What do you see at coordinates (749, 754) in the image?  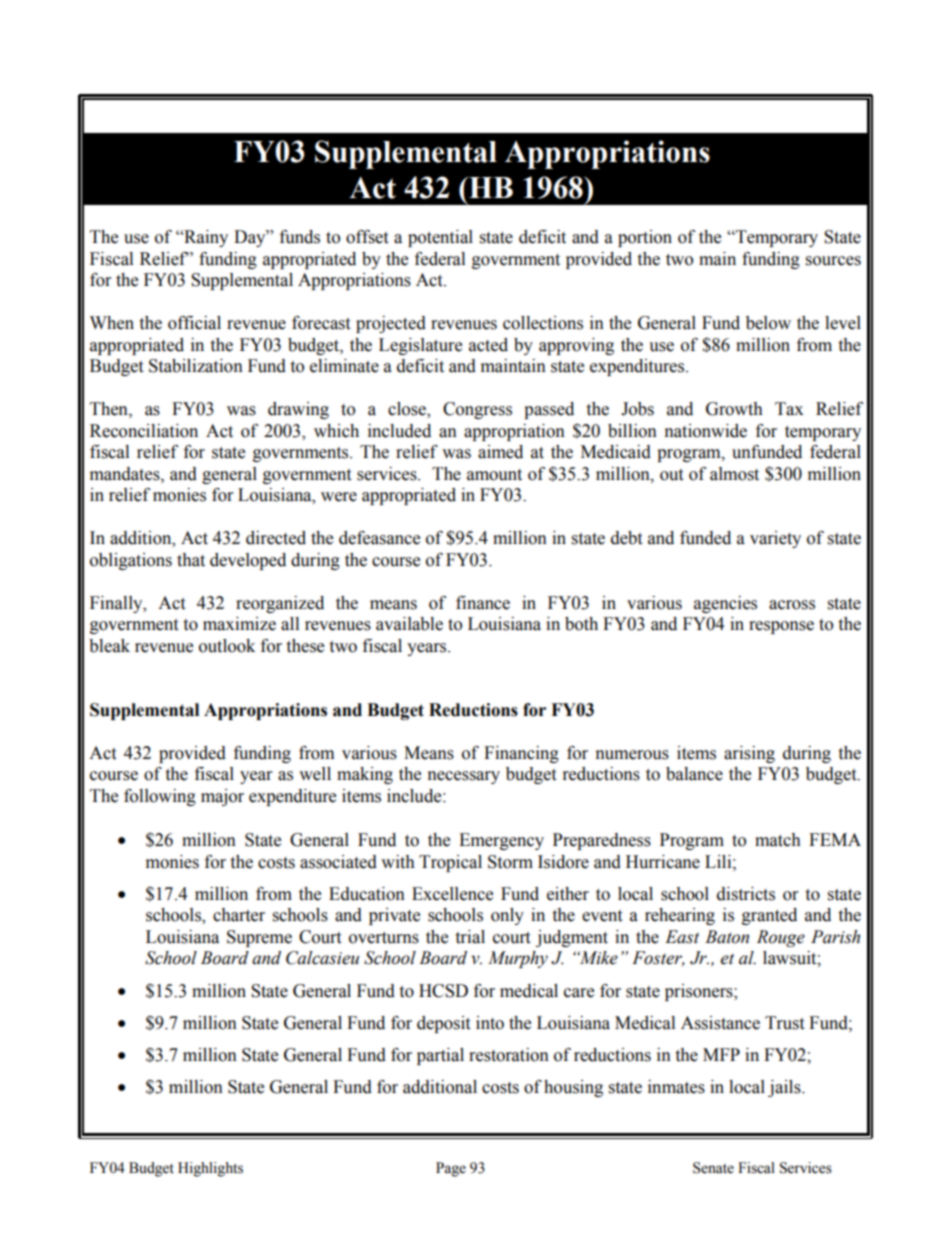 I see `arising` at bounding box center [749, 754].
